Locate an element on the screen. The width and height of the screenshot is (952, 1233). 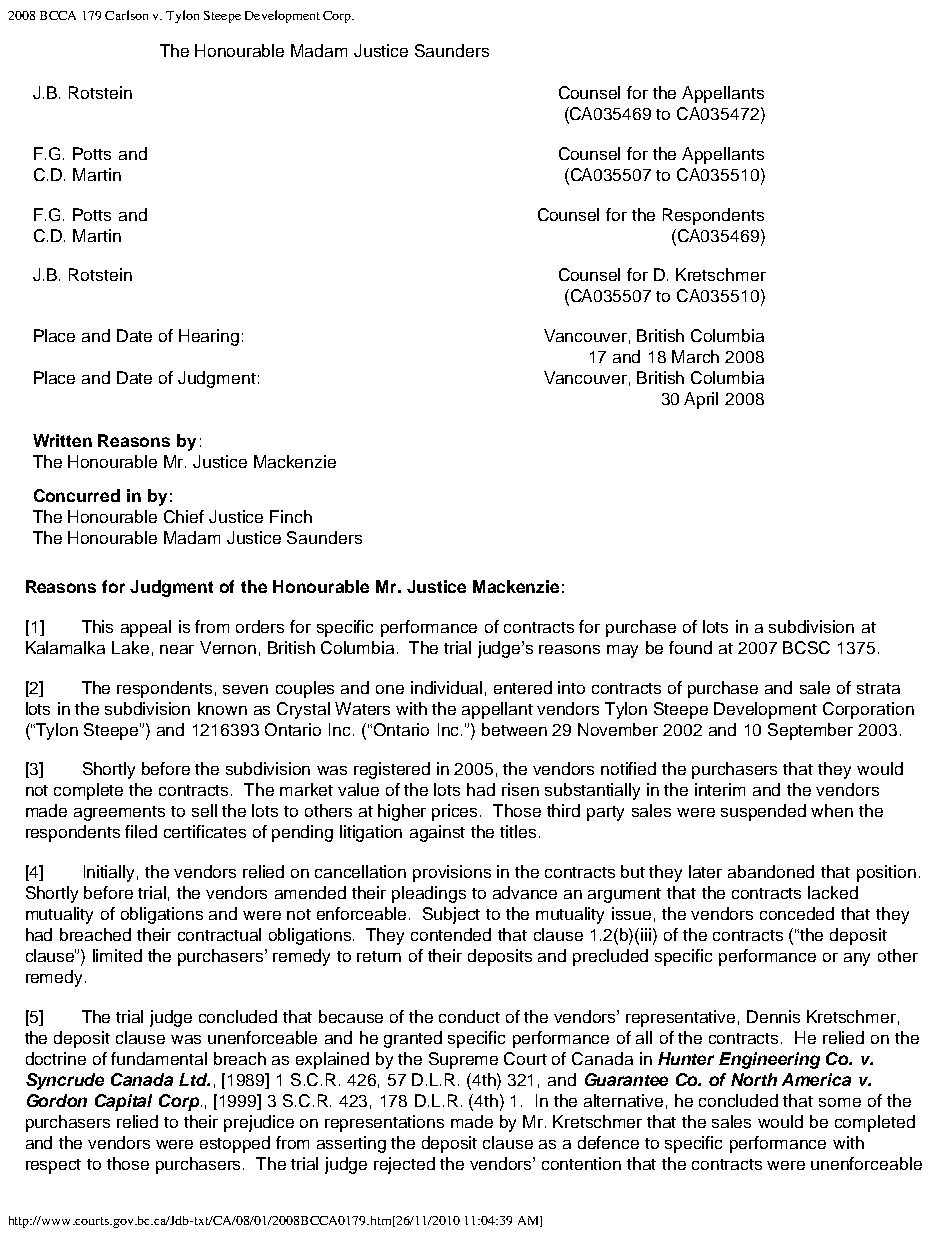
individual is located at coordinates (446, 687).
